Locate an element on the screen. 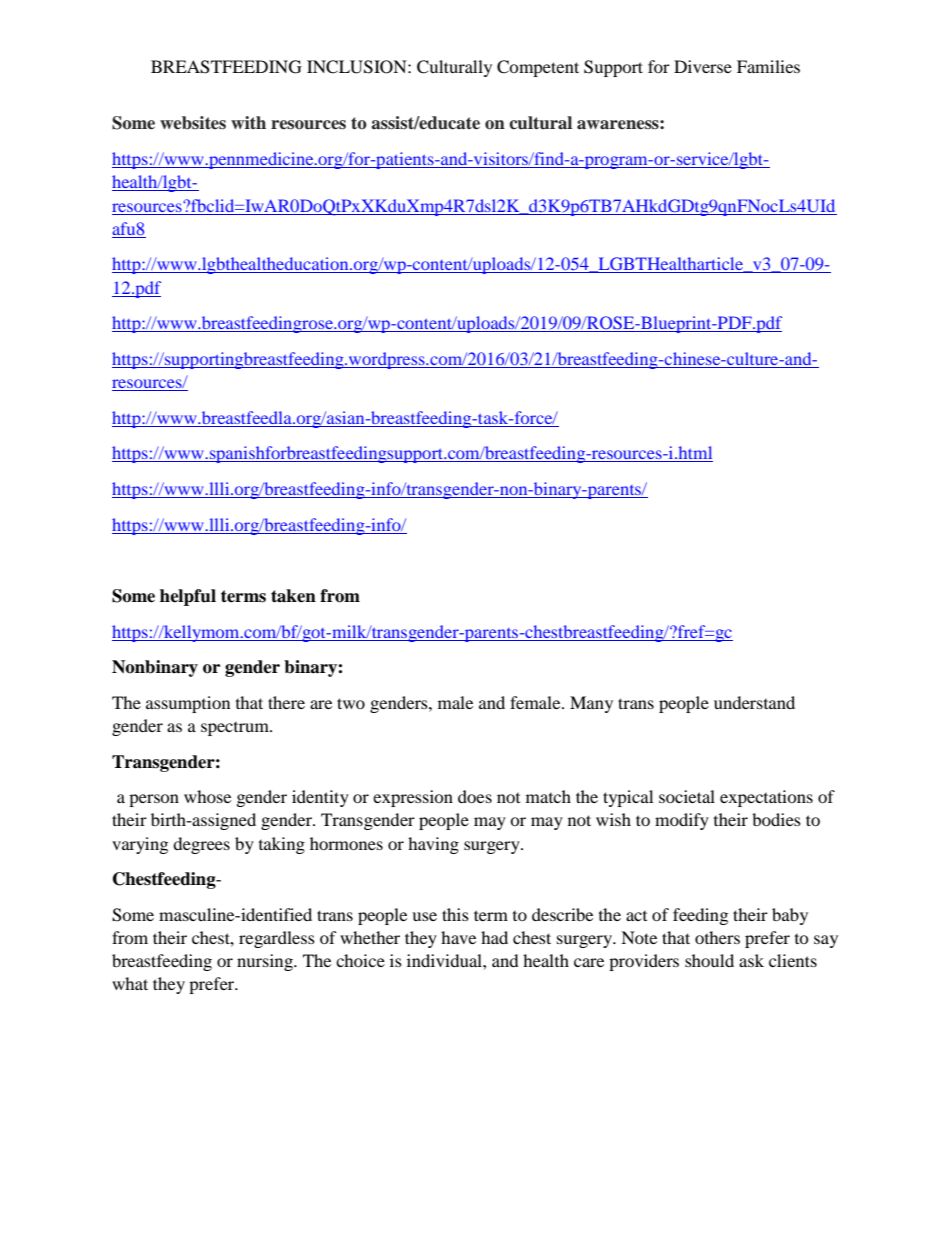 Image resolution: width=952 pixels, height=1233 pixels. expectations is located at coordinates (766, 798).
